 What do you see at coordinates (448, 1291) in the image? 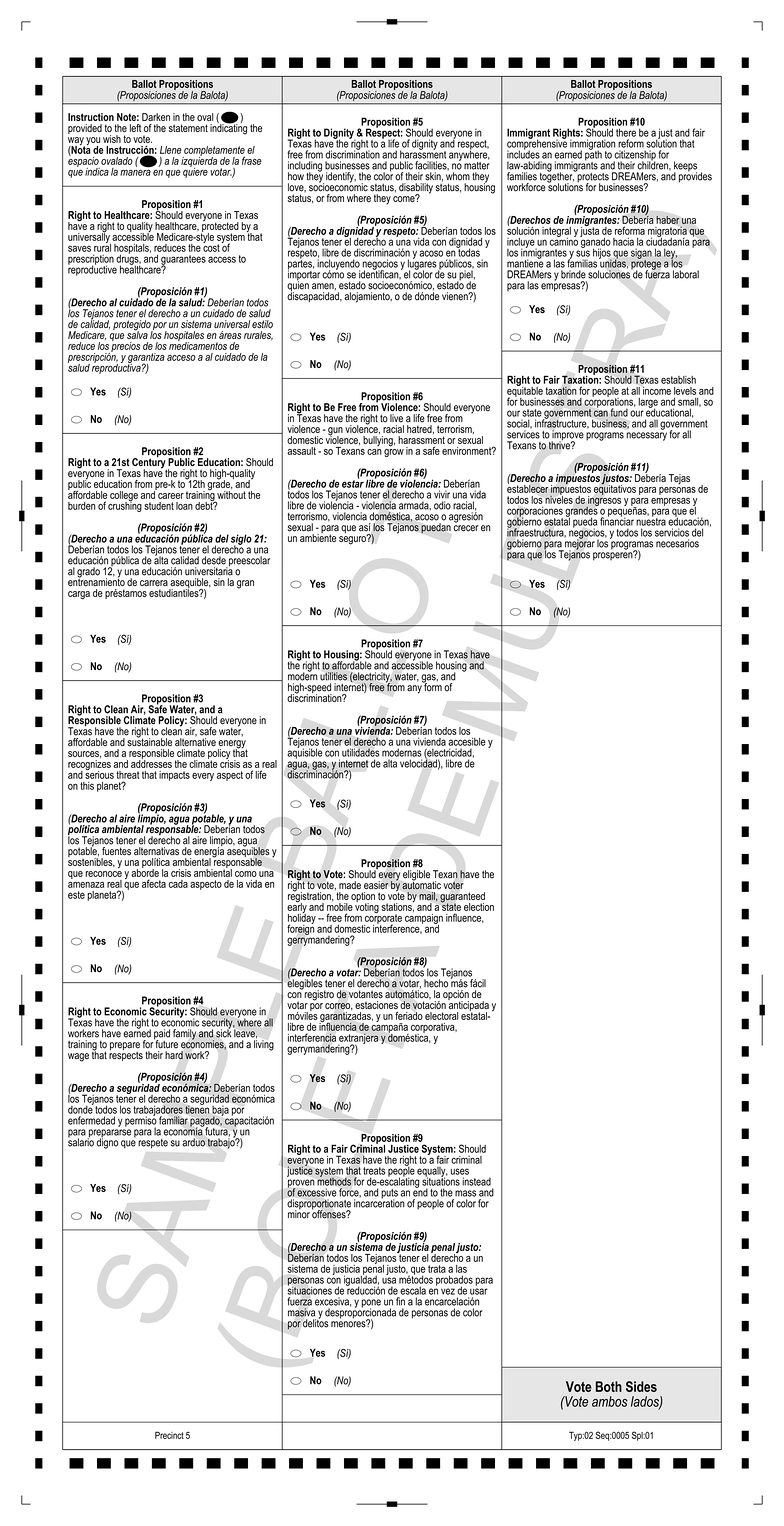
I see `vez` at bounding box center [448, 1291].
